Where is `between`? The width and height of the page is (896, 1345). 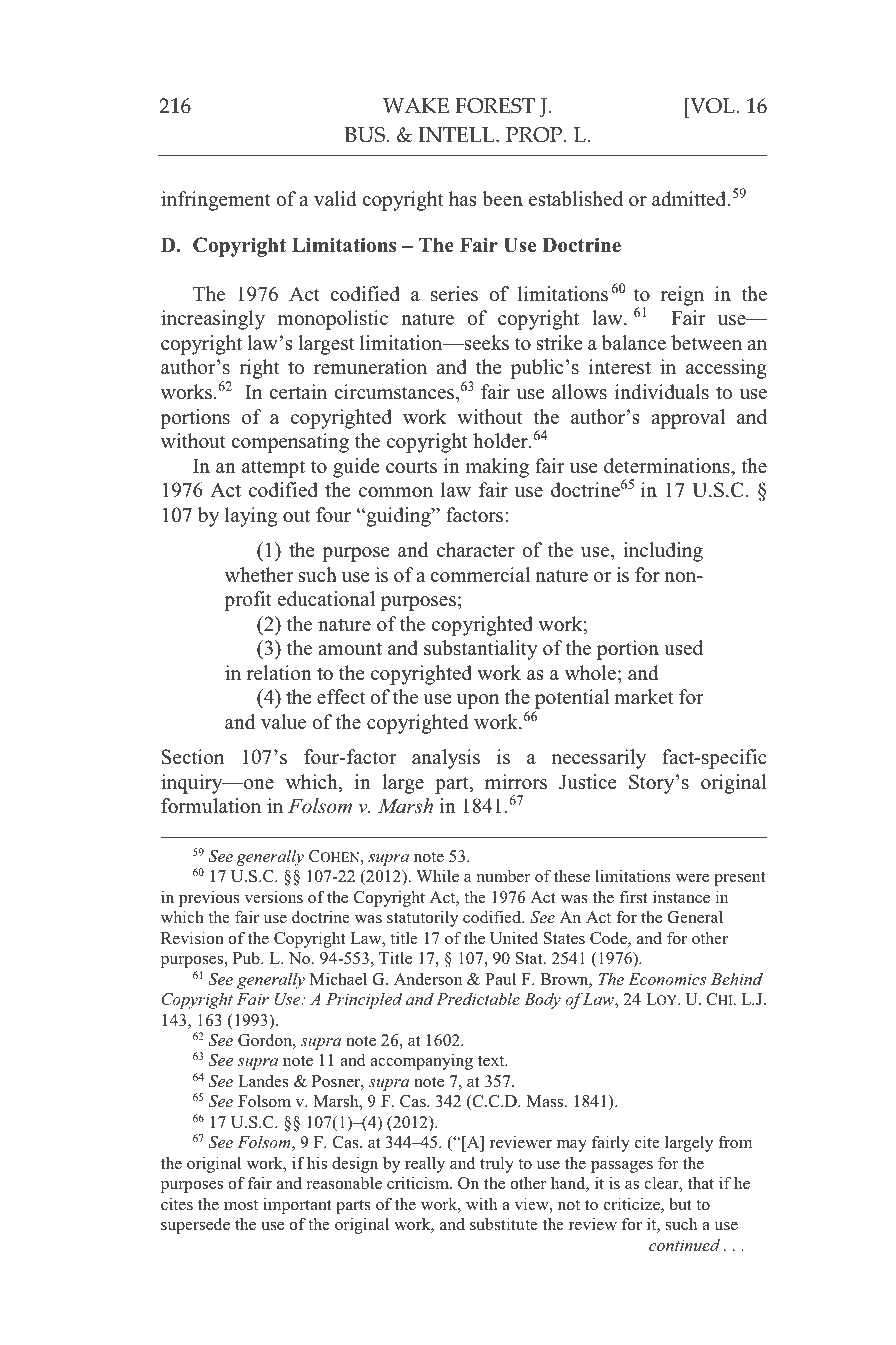 between is located at coordinates (706, 343).
